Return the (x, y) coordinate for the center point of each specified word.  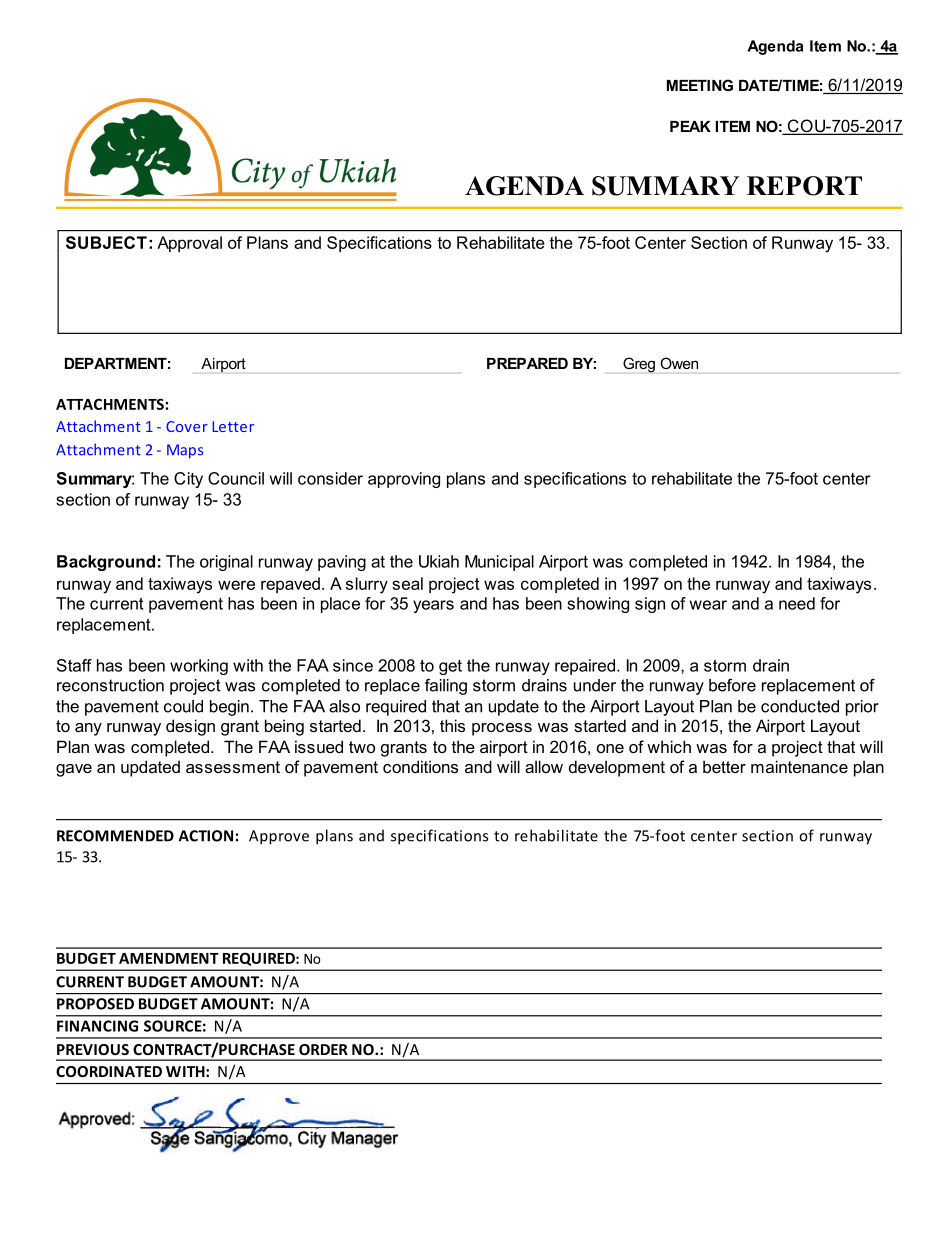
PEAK (690, 126)
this (452, 725)
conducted (800, 706)
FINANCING (97, 1026)
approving (404, 480)
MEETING (700, 85)
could (183, 706)
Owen (679, 363)
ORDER (323, 1049)
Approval (189, 244)
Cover (187, 426)
